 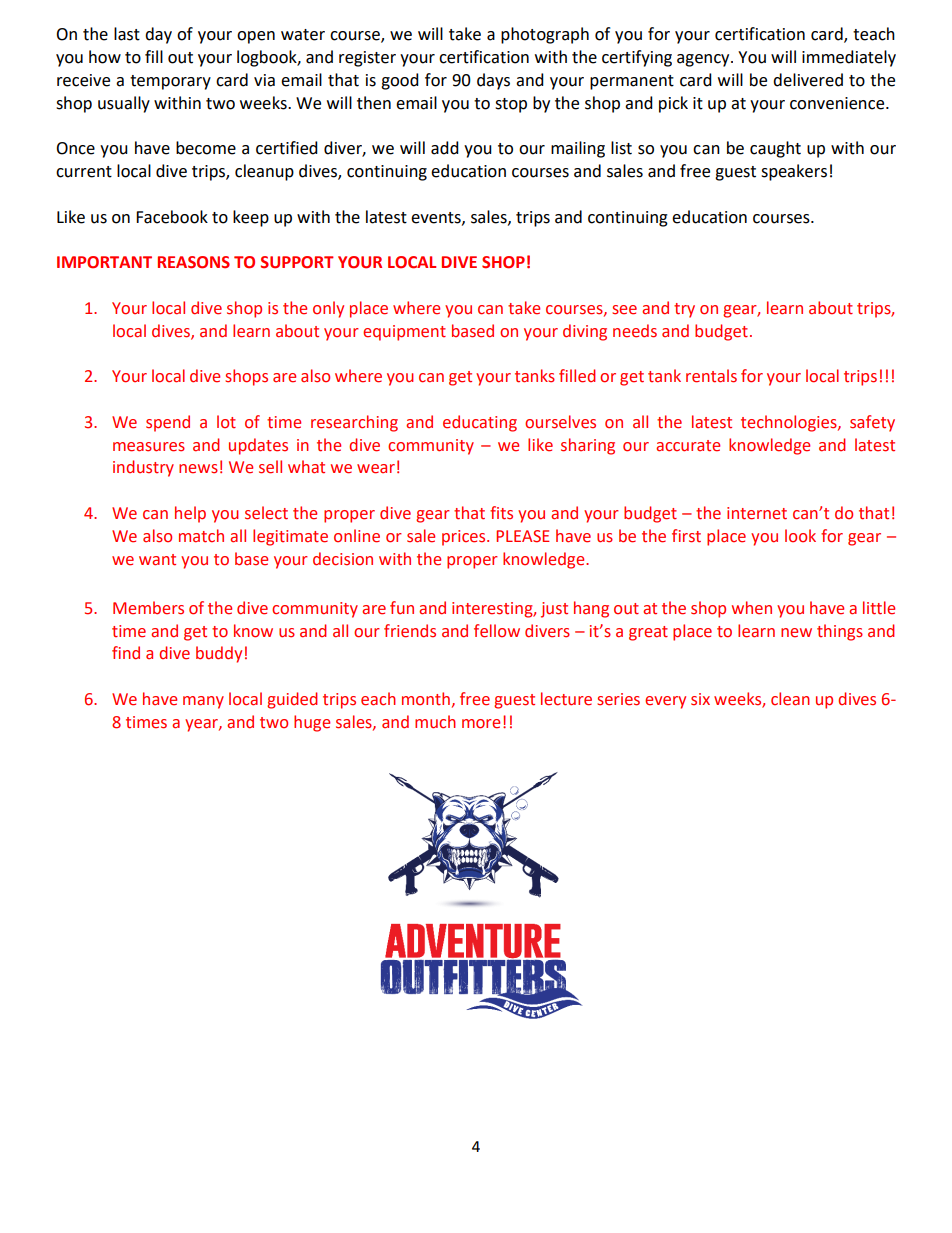 What do you see at coordinates (203, 702) in the screenshot?
I see `many` at bounding box center [203, 702].
